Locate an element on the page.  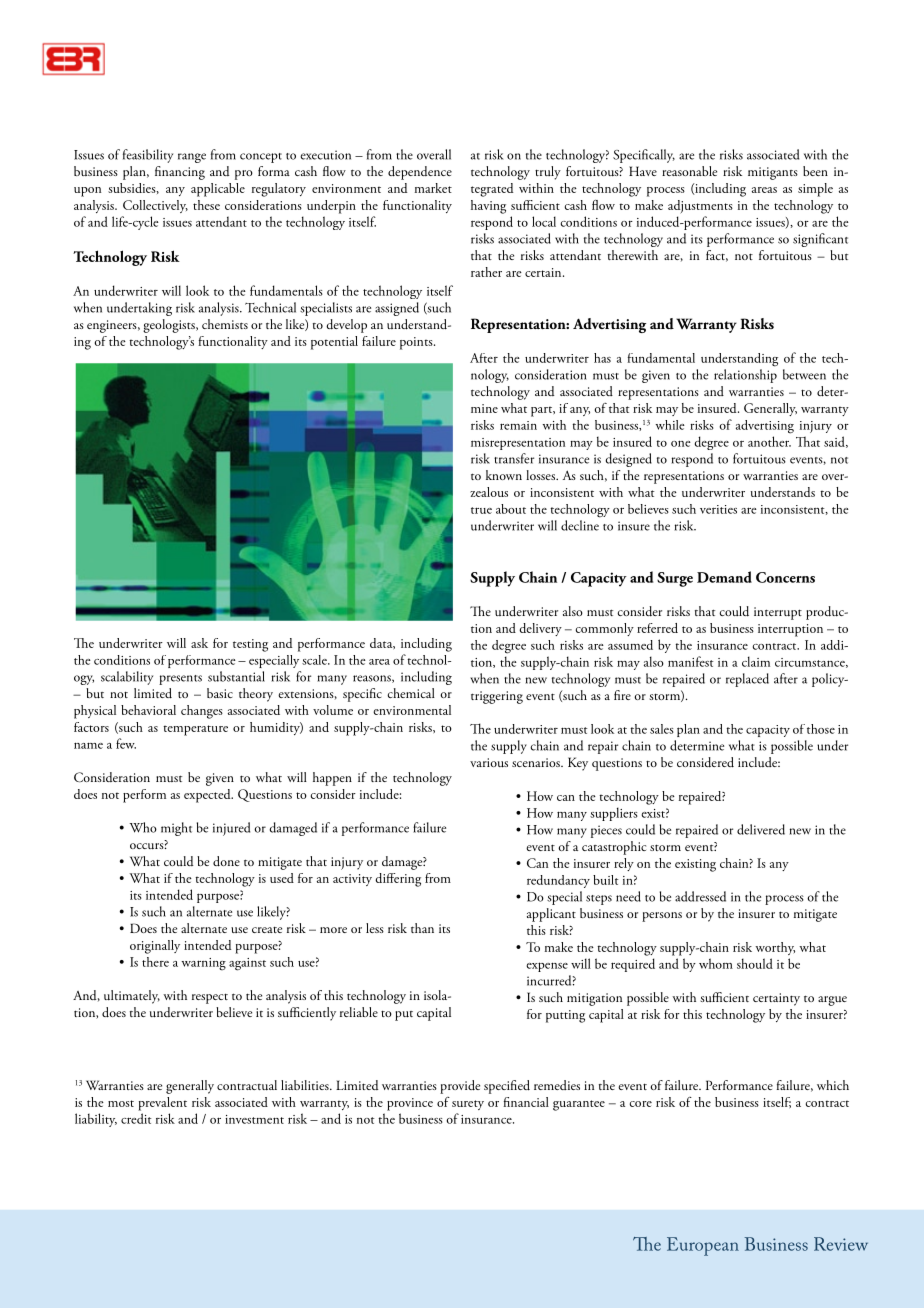
credit is located at coordinates (136, 1118).
